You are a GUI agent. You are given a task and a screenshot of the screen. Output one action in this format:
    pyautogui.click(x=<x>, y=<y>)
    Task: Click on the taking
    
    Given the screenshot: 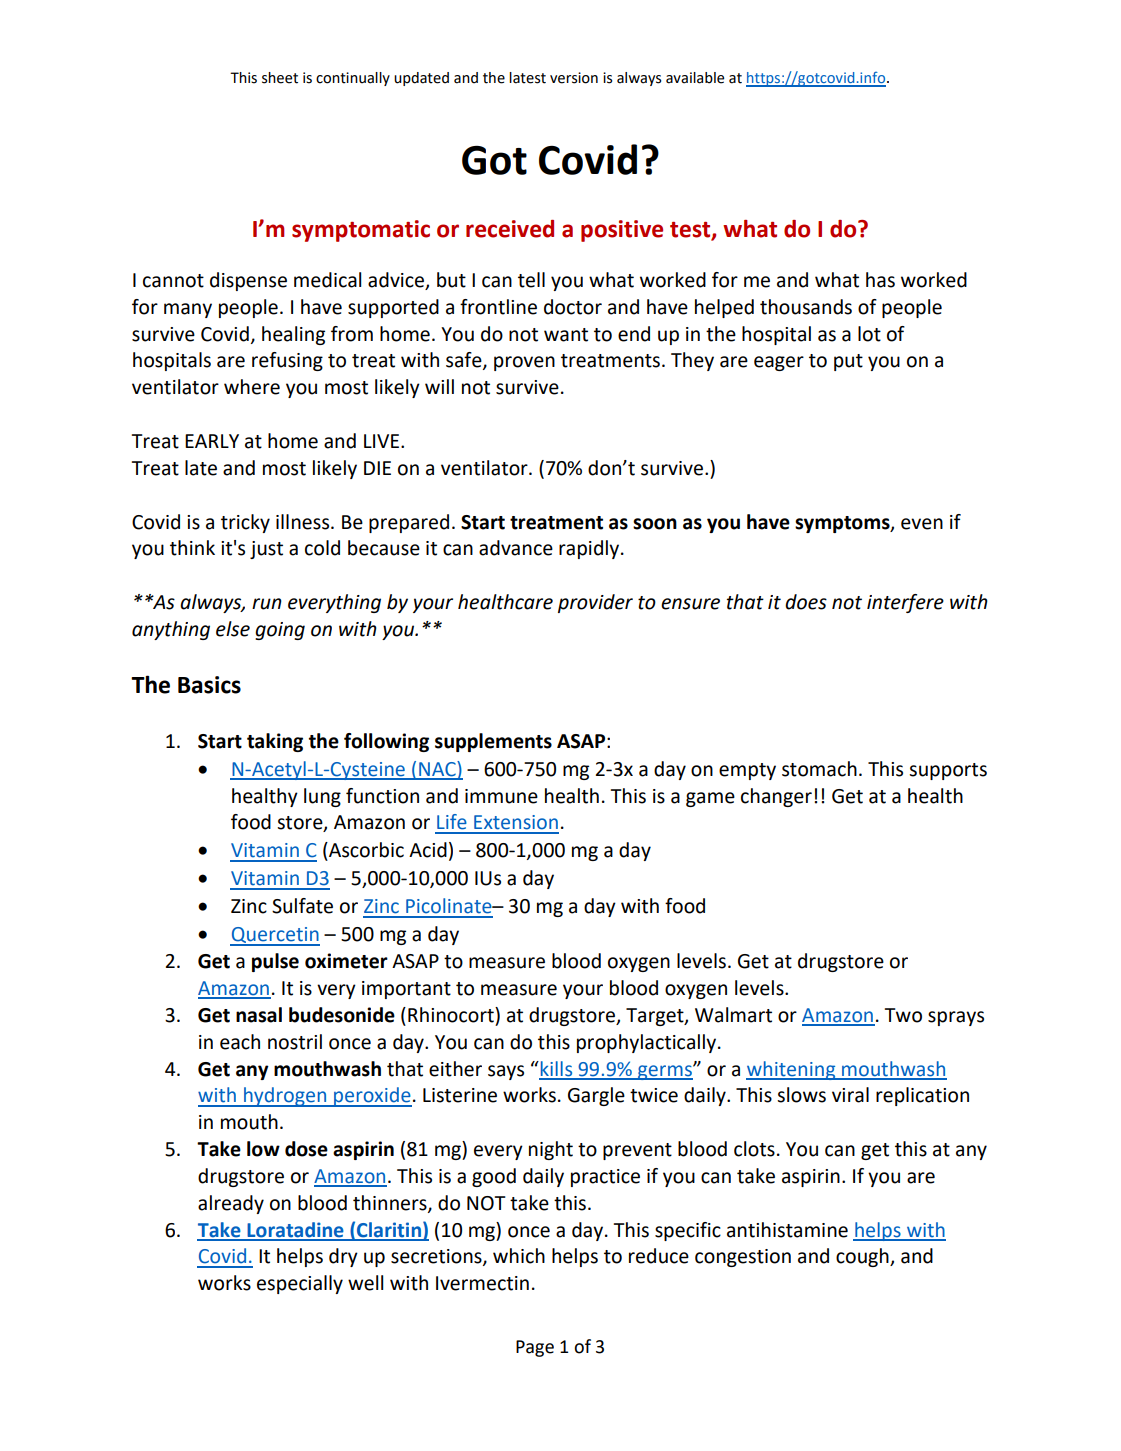 What is the action you would take?
    pyautogui.click(x=275, y=742)
